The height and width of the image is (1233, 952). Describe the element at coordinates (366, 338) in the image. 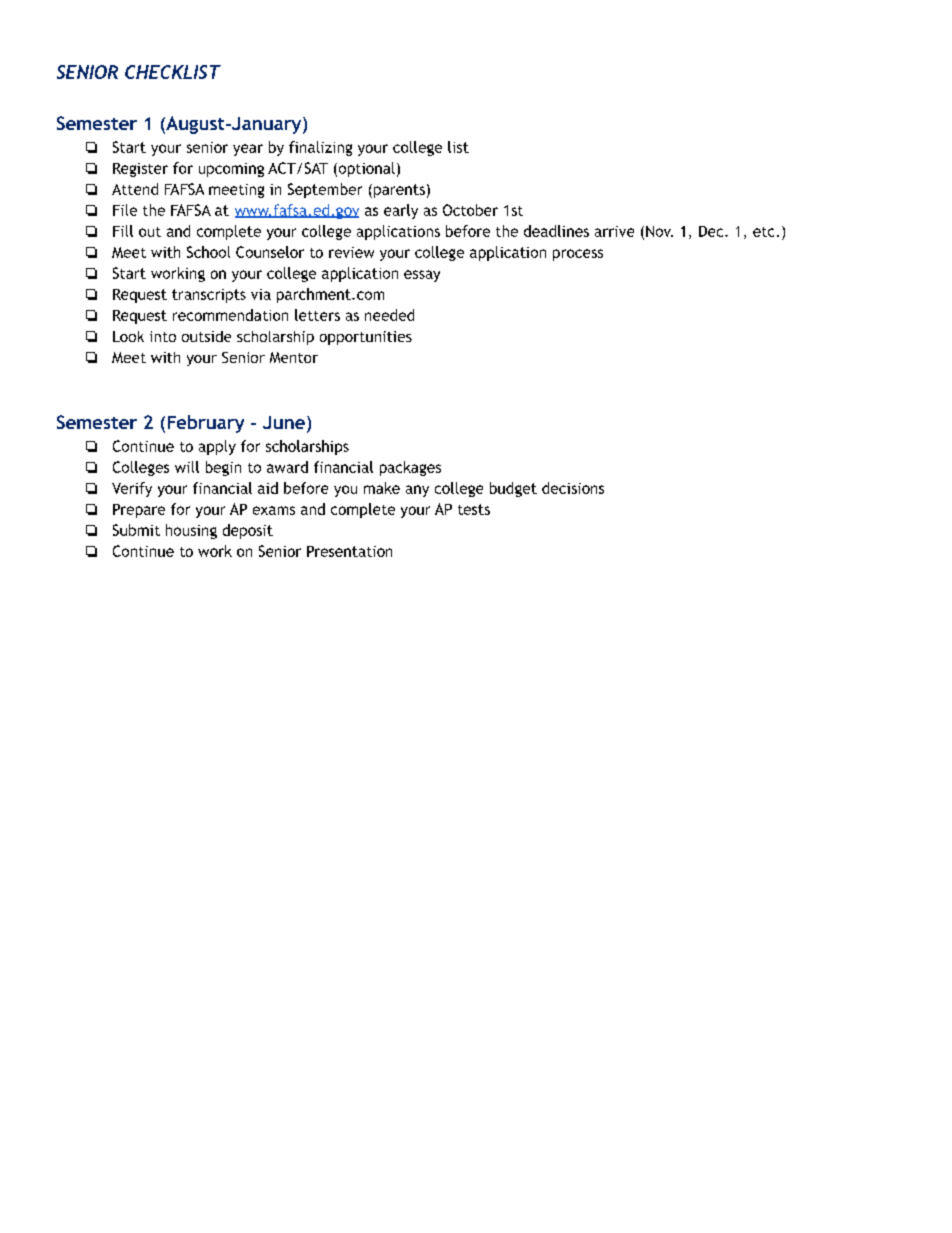

I see `opportunities` at that location.
